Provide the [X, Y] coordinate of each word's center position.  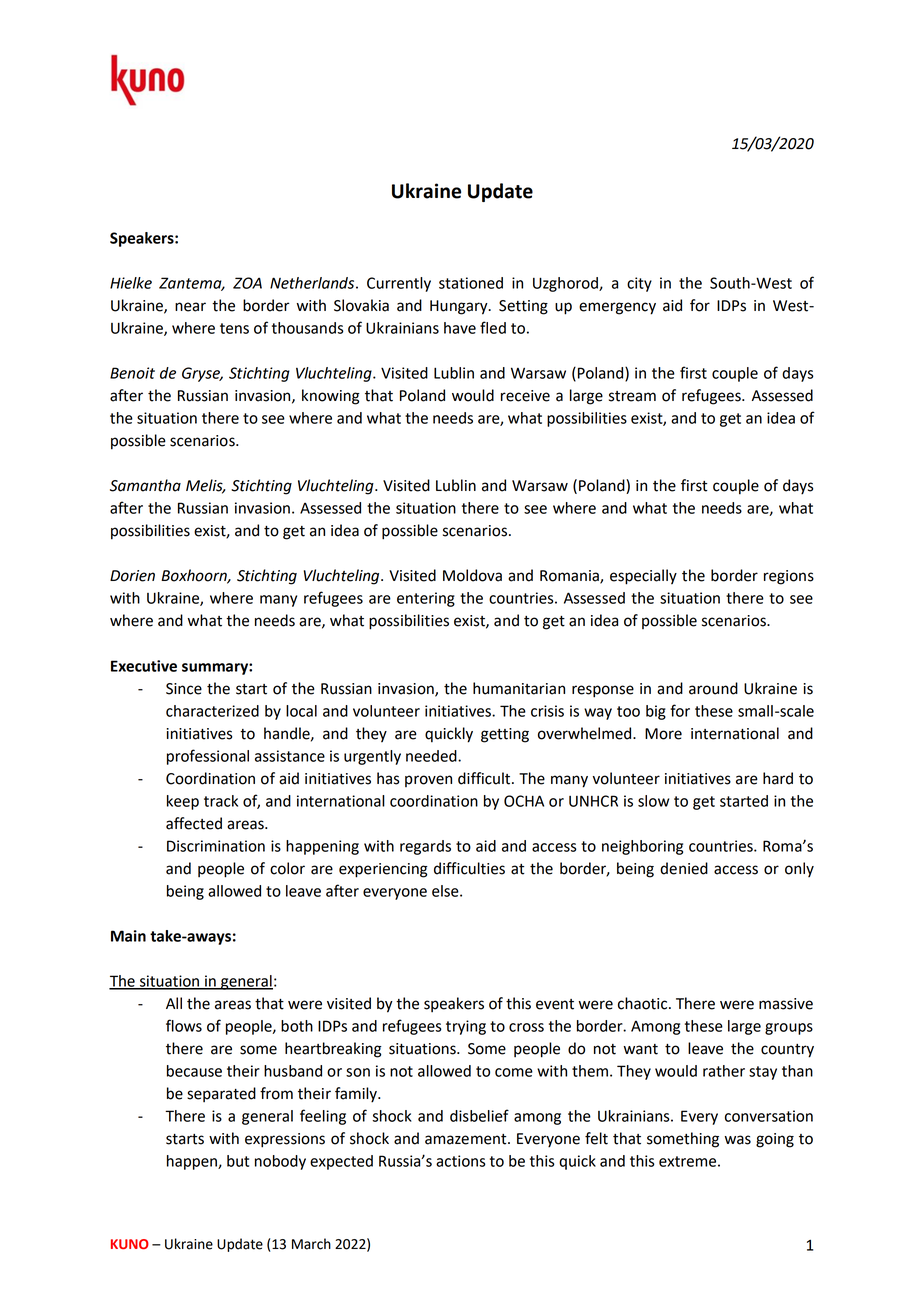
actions [461, 1161]
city [639, 284]
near [190, 307]
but [238, 1161]
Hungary [460, 307]
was [738, 1140]
